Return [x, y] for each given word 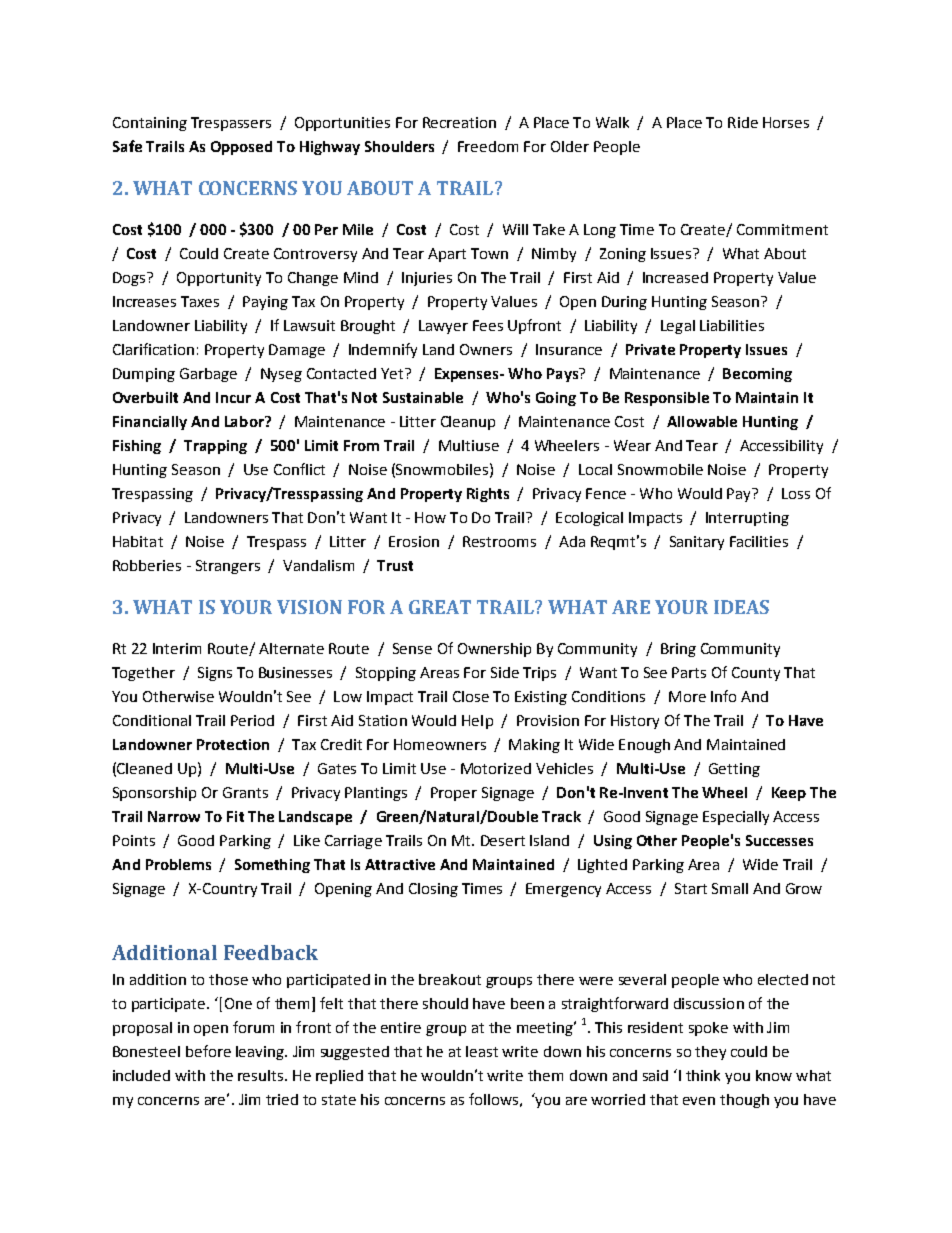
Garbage [208, 375]
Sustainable [423, 397]
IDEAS [741, 607]
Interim [177, 648]
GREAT [440, 607]
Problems [178, 864]
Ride [743, 122]
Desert [503, 840]
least [482, 1051]
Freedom [488, 146]
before [208, 1051]
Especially [736, 818]
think [703, 1075]
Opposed [241, 148]
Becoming [757, 375]
